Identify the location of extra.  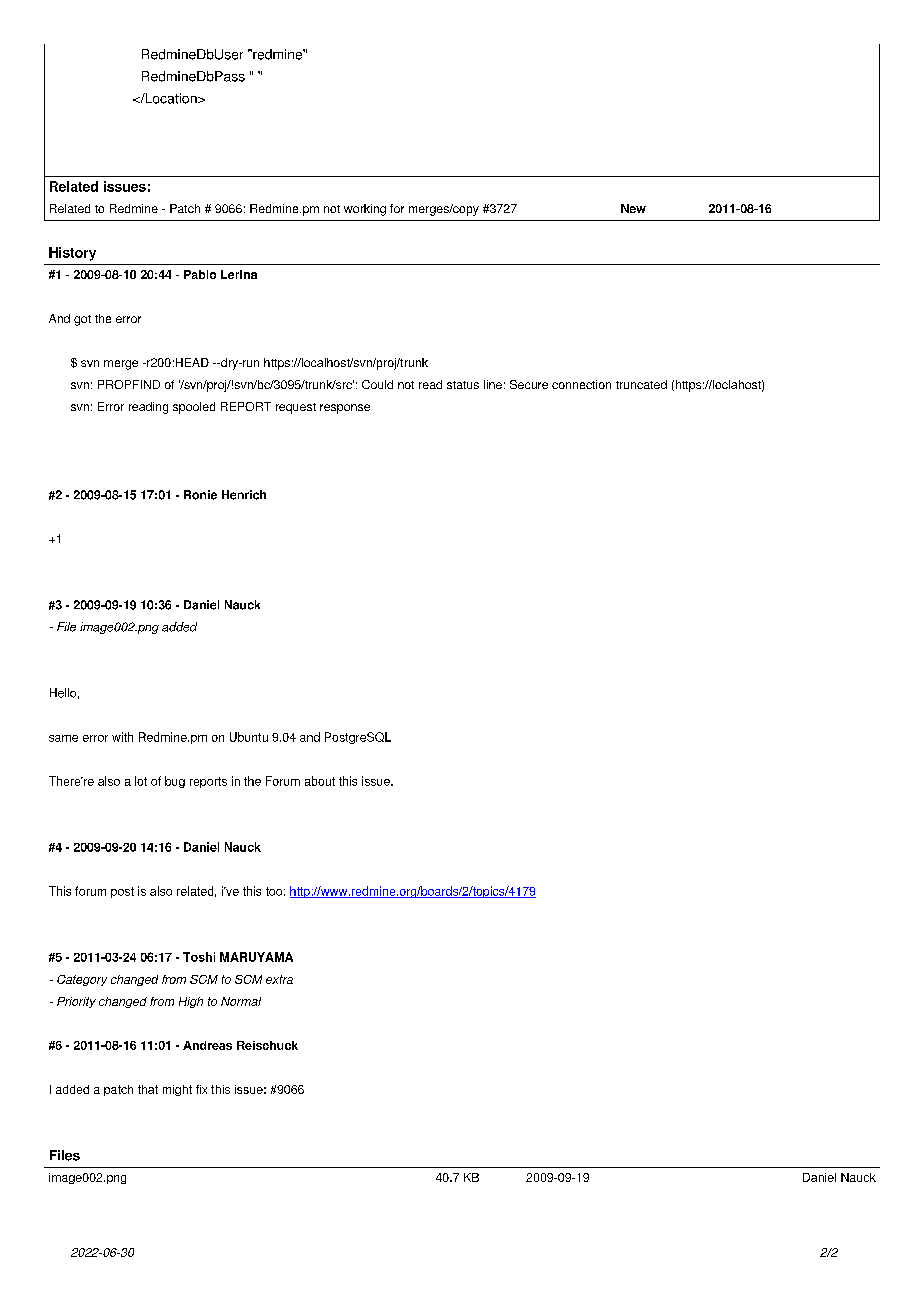
(279, 979).
